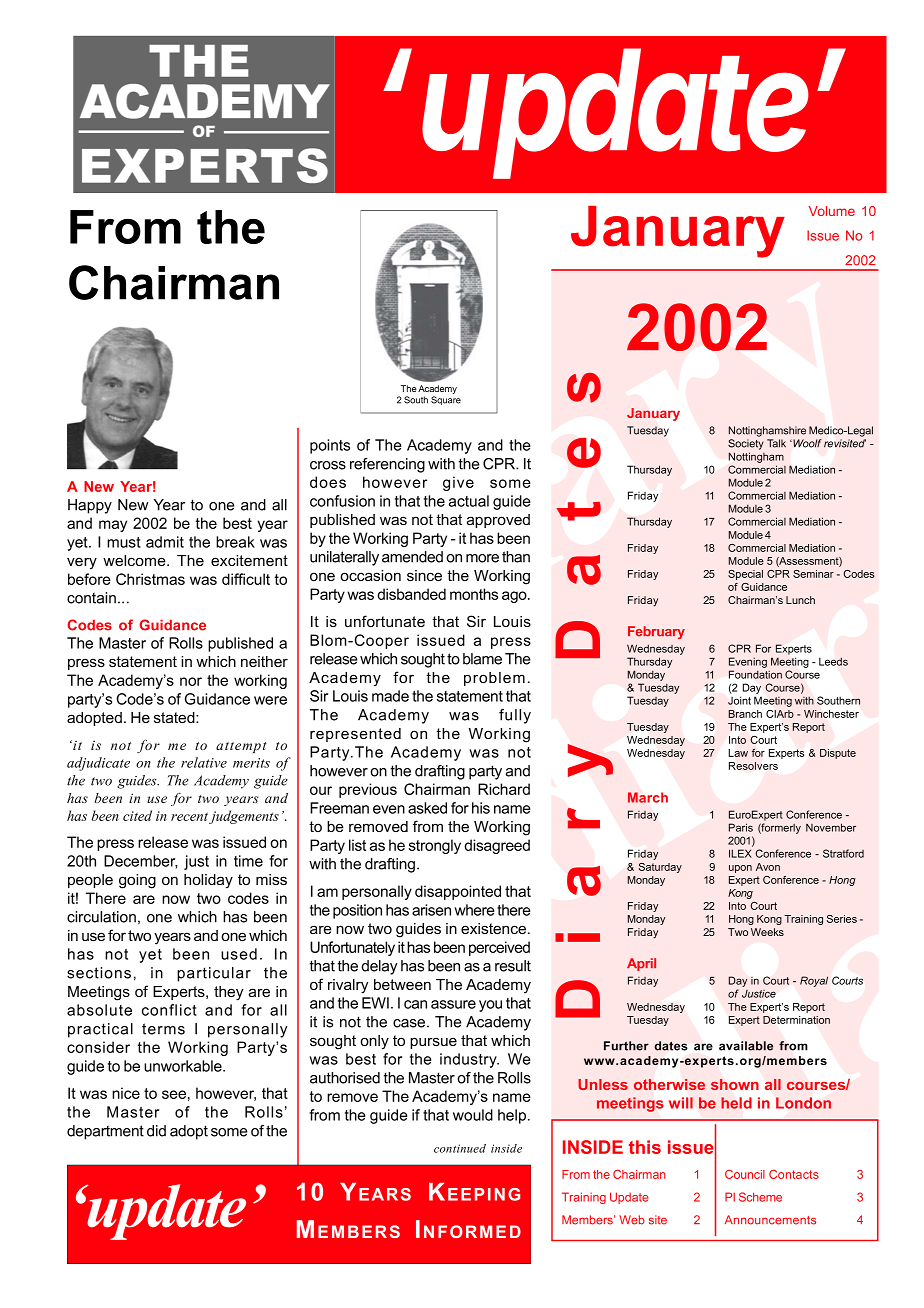  I want to click on nor, so click(191, 681).
